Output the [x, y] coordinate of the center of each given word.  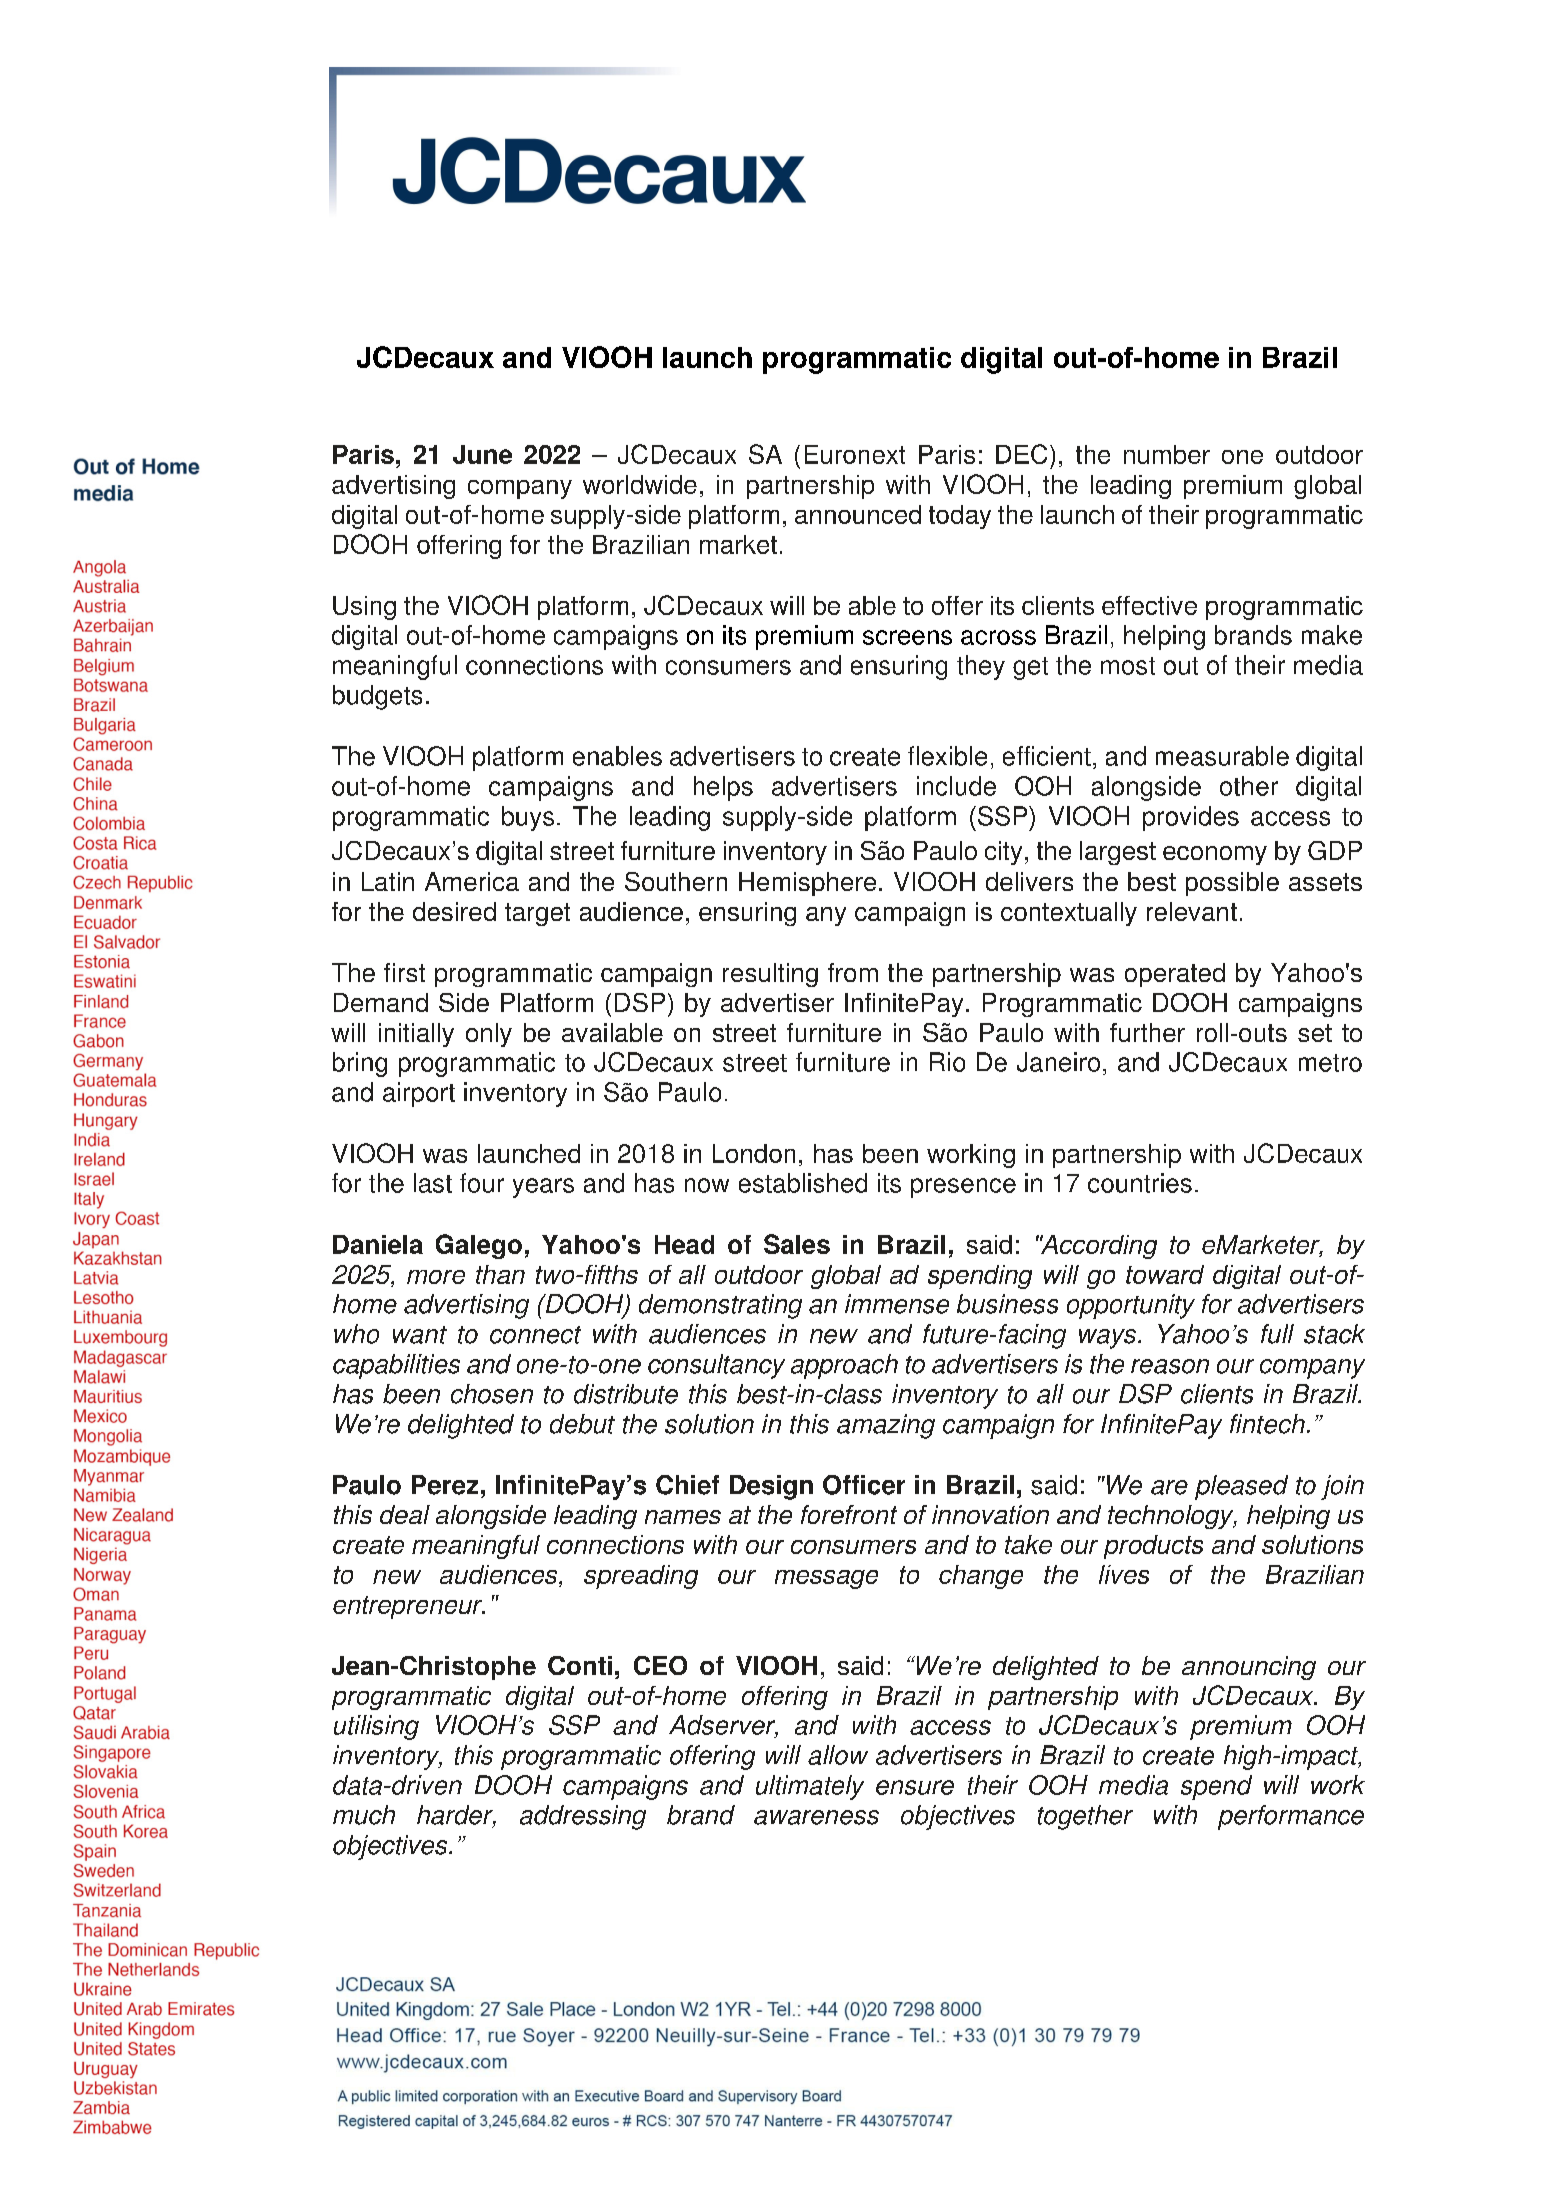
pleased [1241, 1487]
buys [528, 818]
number [1167, 454]
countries [1140, 1183]
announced [858, 514]
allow [838, 1755]
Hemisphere [807, 884]
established [803, 1183]
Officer [864, 1485]
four [482, 1183]
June [482, 454]
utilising [376, 1727]
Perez [445, 1485]
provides [1191, 818]
